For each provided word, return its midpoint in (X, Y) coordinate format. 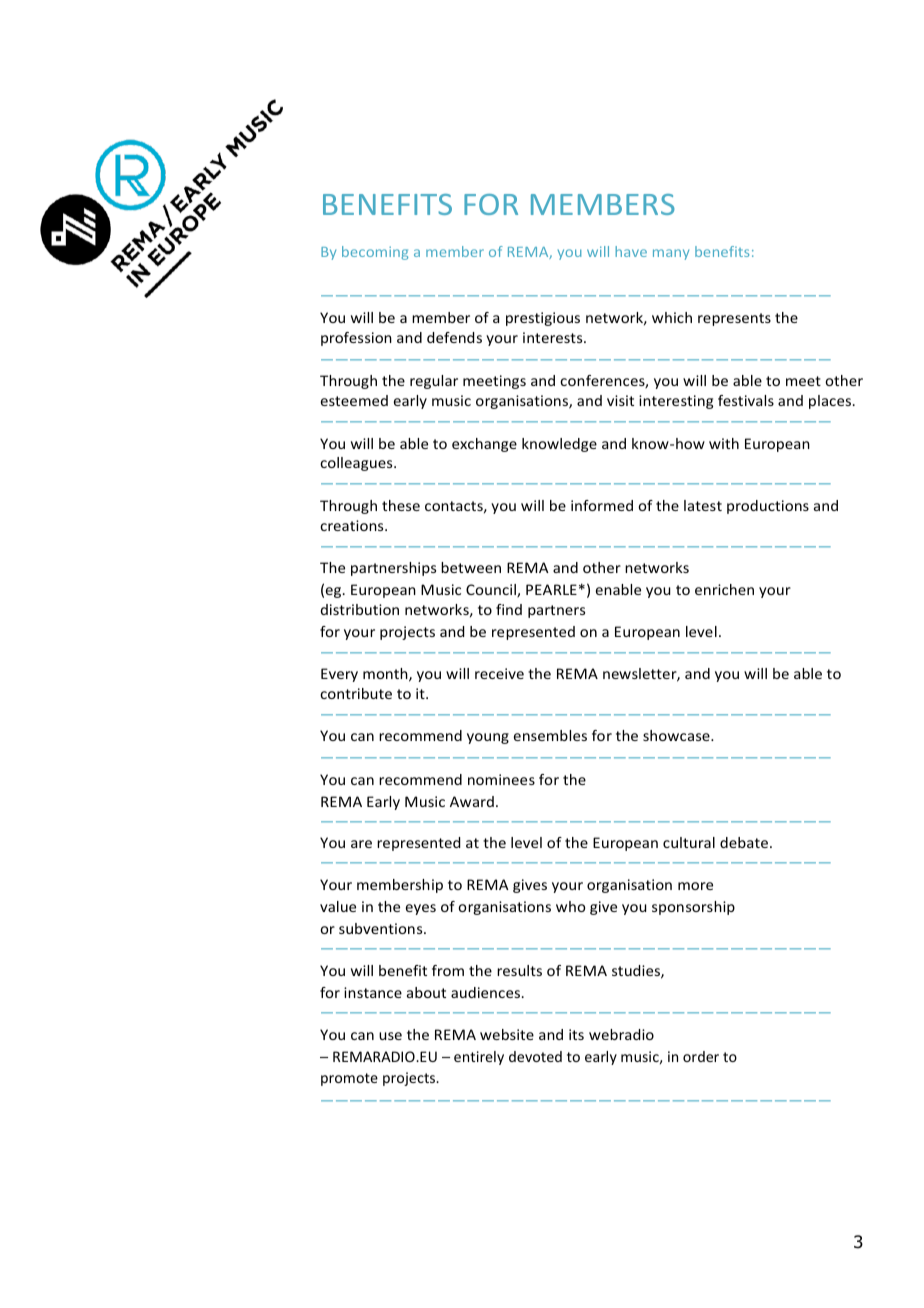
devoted (535, 1056)
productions (768, 507)
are (361, 844)
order (701, 1056)
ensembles (550, 735)
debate (744, 842)
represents (734, 319)
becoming (375, 253)
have (631, 251)
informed (602, 505)
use (390, 1036)
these (401, 505)
